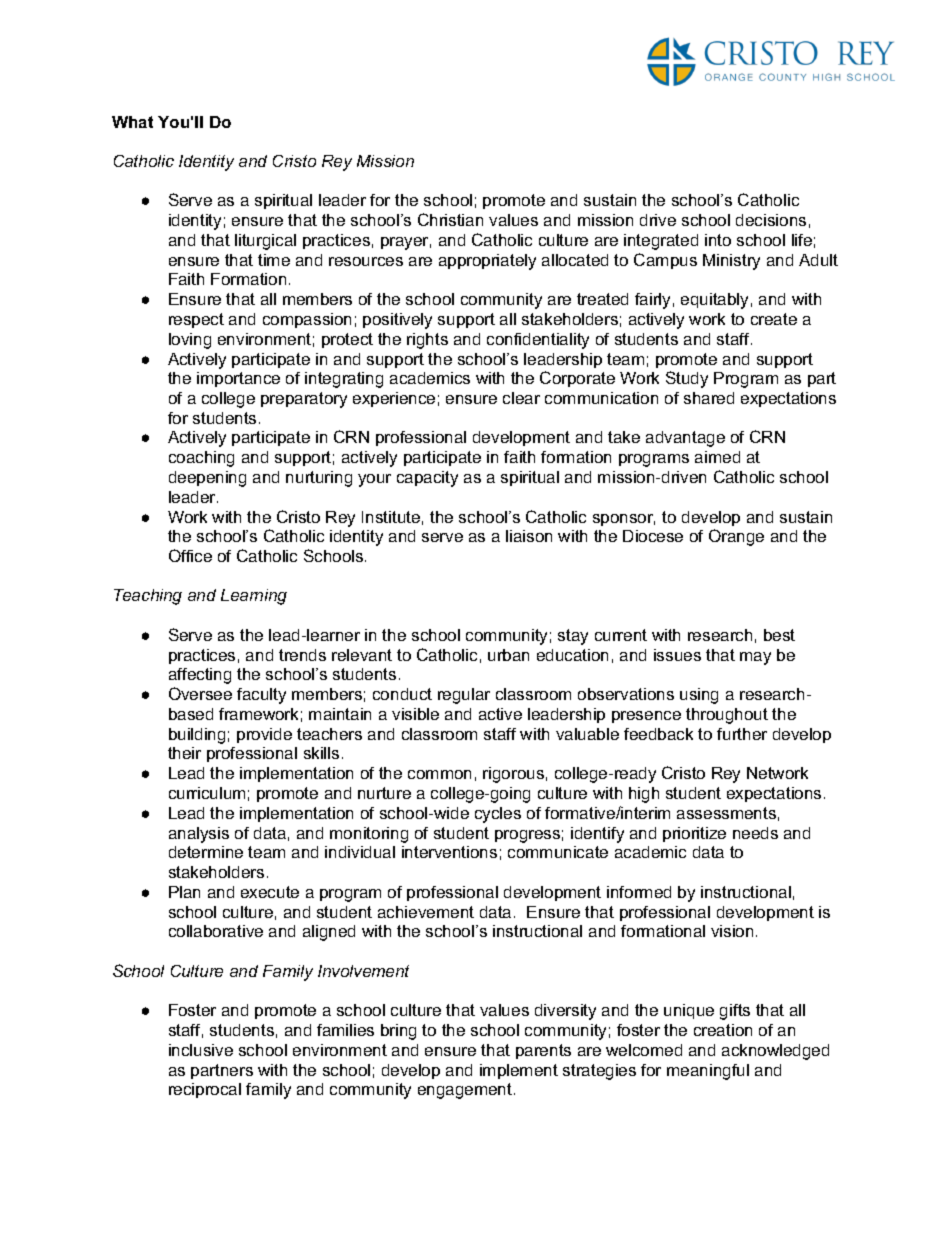 The image size is (952, 1233). What do you see at coordinates (254, 597) in the image?
I see `Learning` at bounding box center [254, 597].
